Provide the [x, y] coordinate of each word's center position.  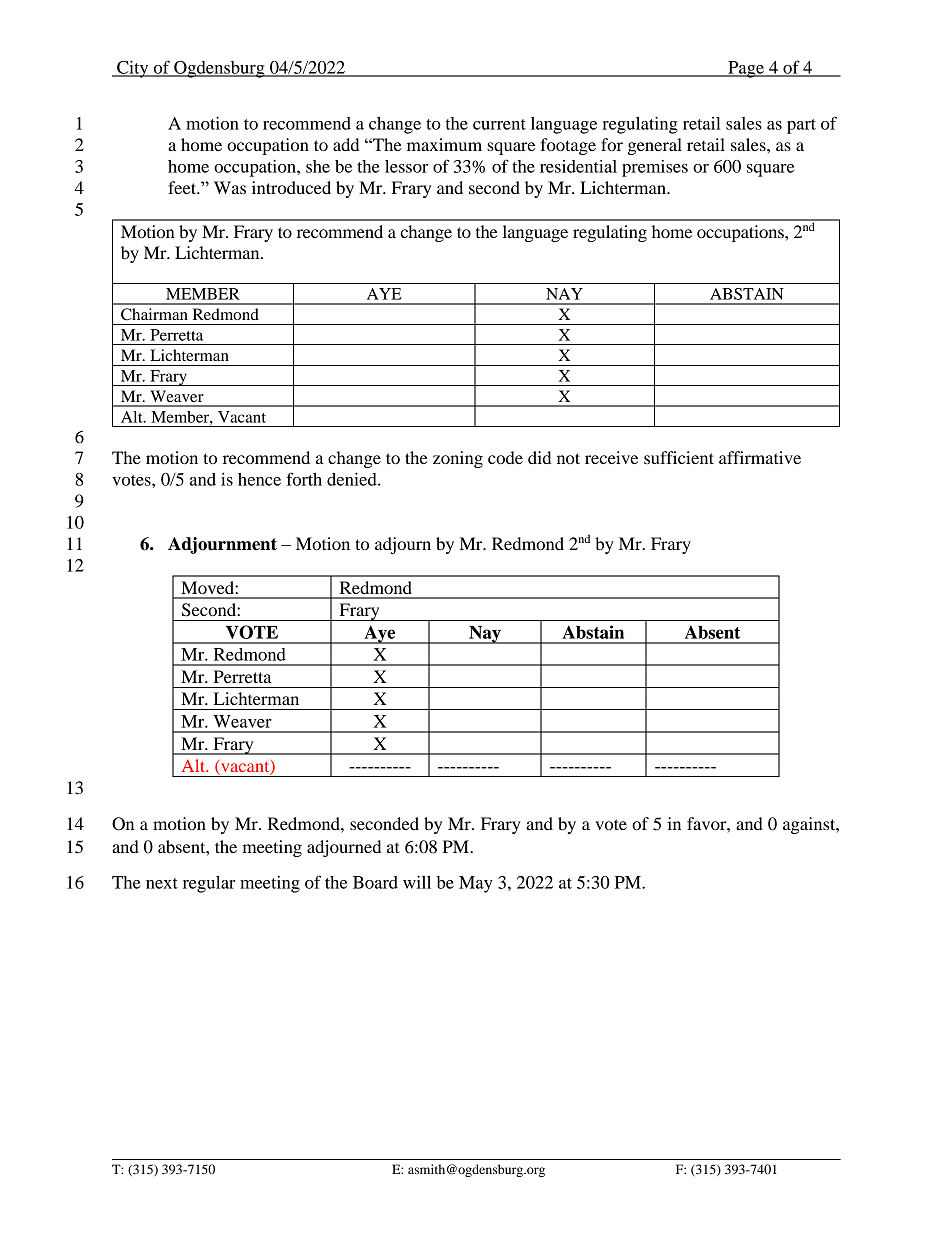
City [133, 69]
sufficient [679, 457]
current [499, 124]
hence [259, 479]
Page [746, 69]
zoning [458, 459]
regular [209, 884]
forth [304, 479]
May [476, 884]
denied [353, 479]
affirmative [760, 457]
